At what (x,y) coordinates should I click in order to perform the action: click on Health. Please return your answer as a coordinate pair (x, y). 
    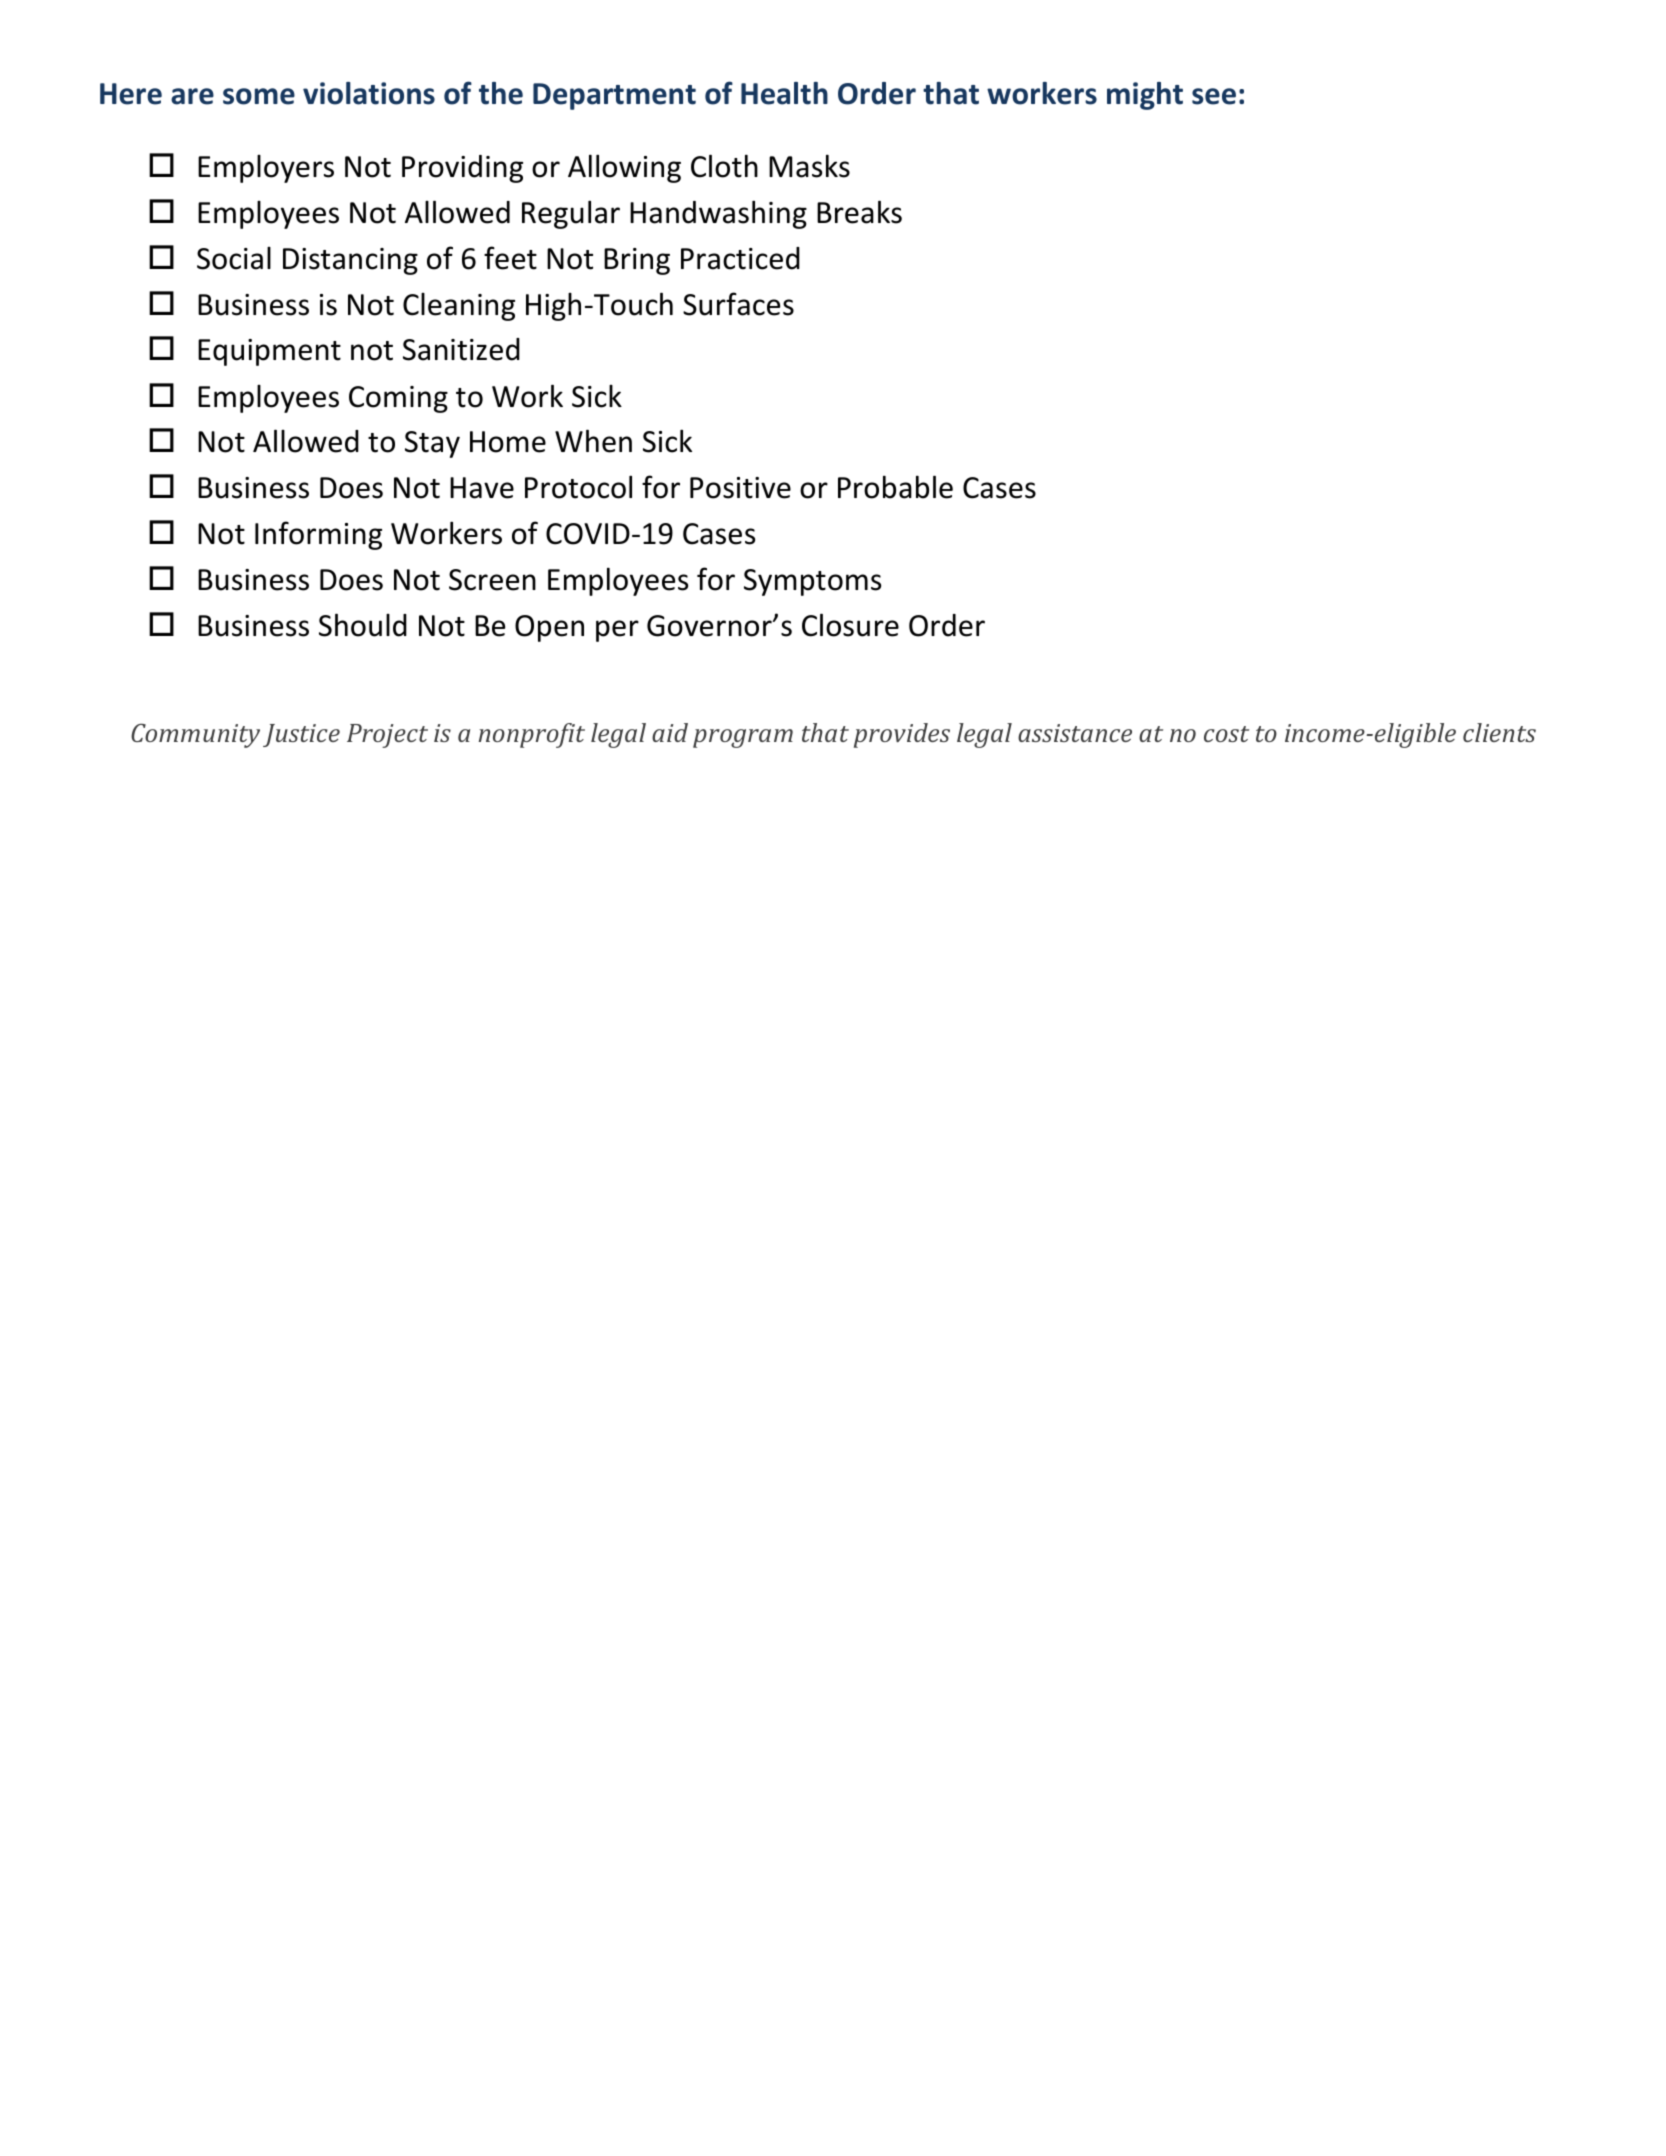
    Looking at the image, I should click on (784, 93).
